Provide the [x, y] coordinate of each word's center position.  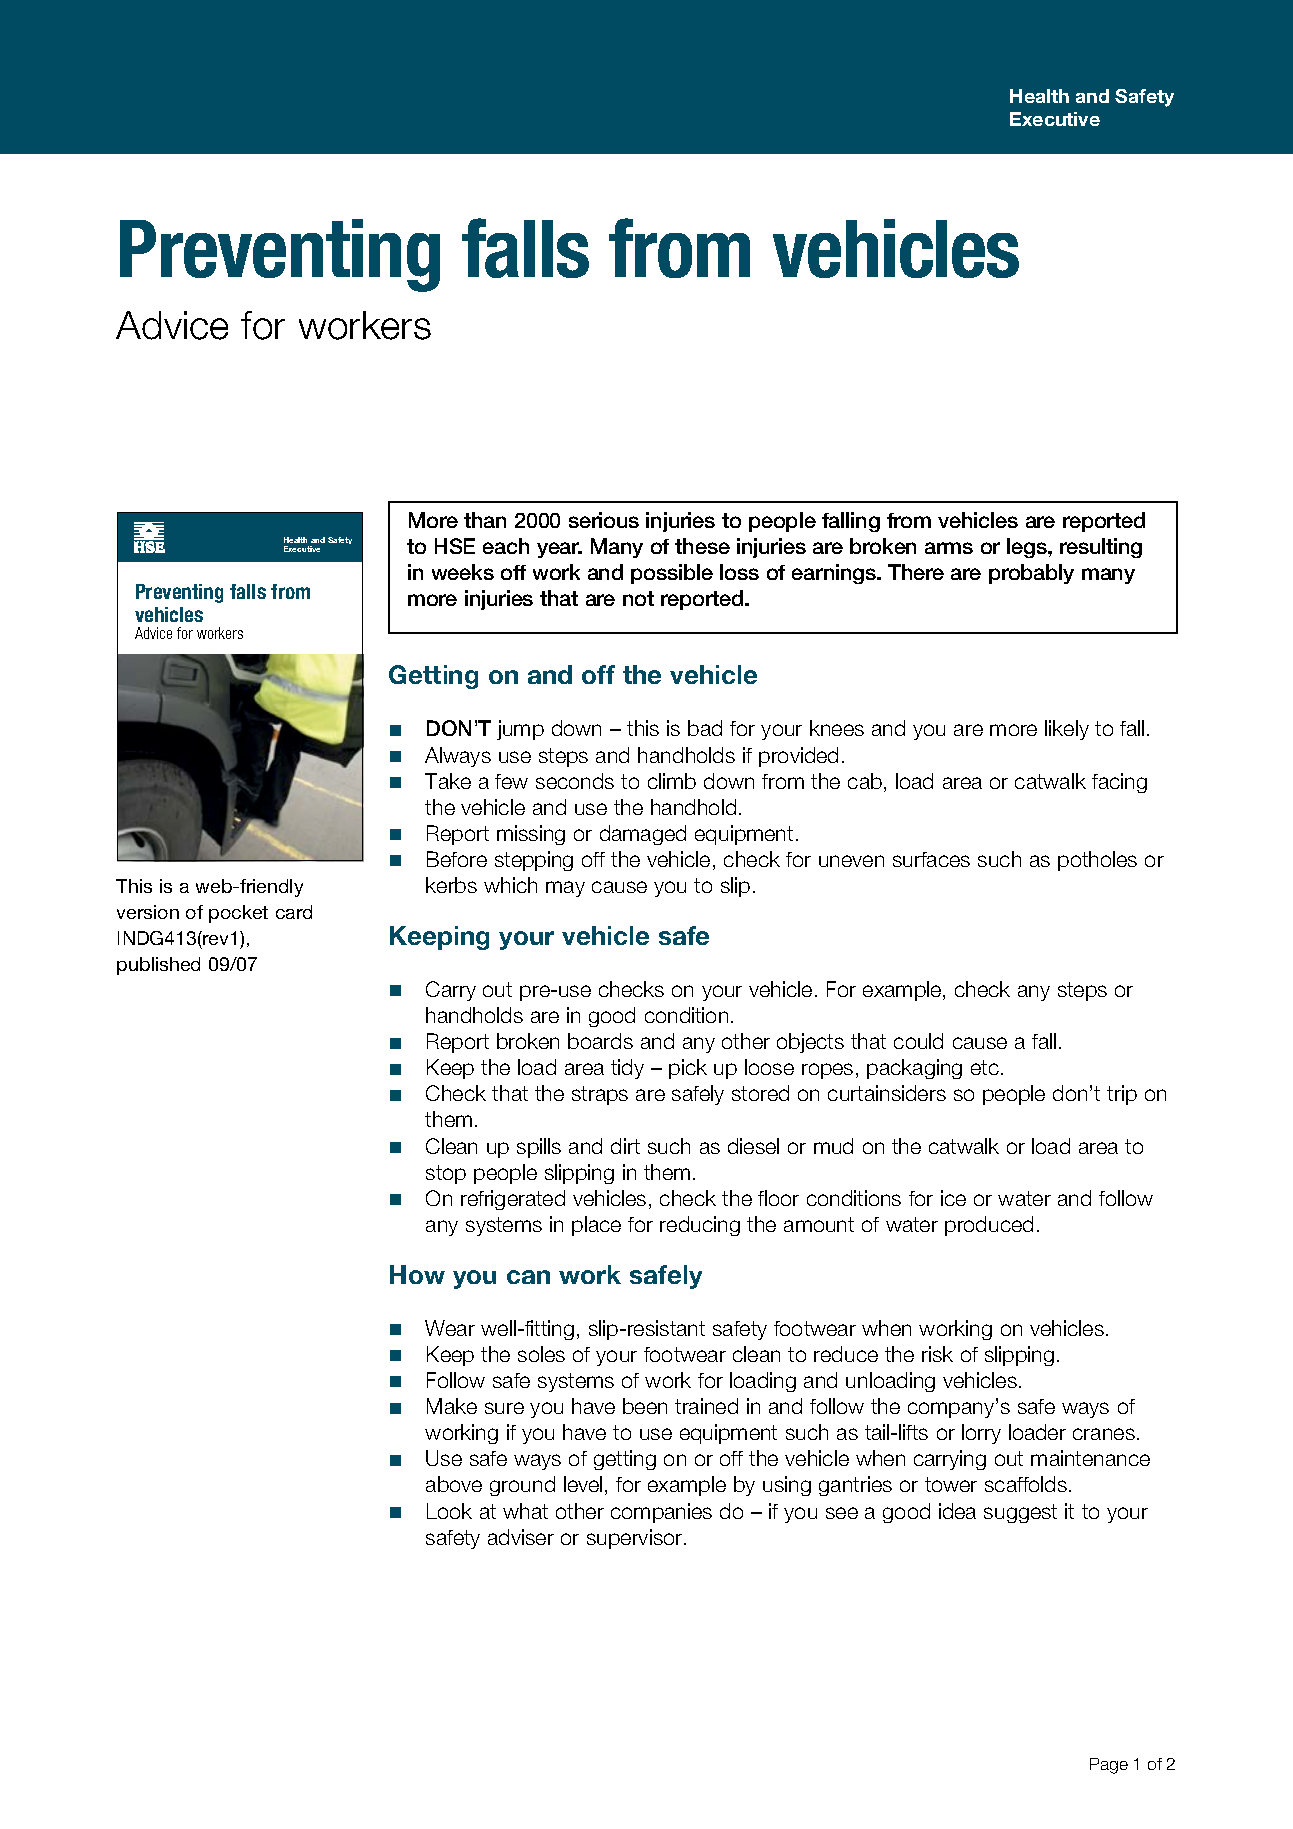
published [158, 966]
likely [1067, 730]
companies [661, 1513]
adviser [521, 1537]
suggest [1020, 1513]
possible [672, 574]
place [596, 1226]
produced [989, 1226]
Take [448, 781]
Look [449, 1511]
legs [1028, 548]
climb [672, 781]
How [417, 1274]
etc [985, 1067]
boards [600, 1041]
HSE [455, 546]
